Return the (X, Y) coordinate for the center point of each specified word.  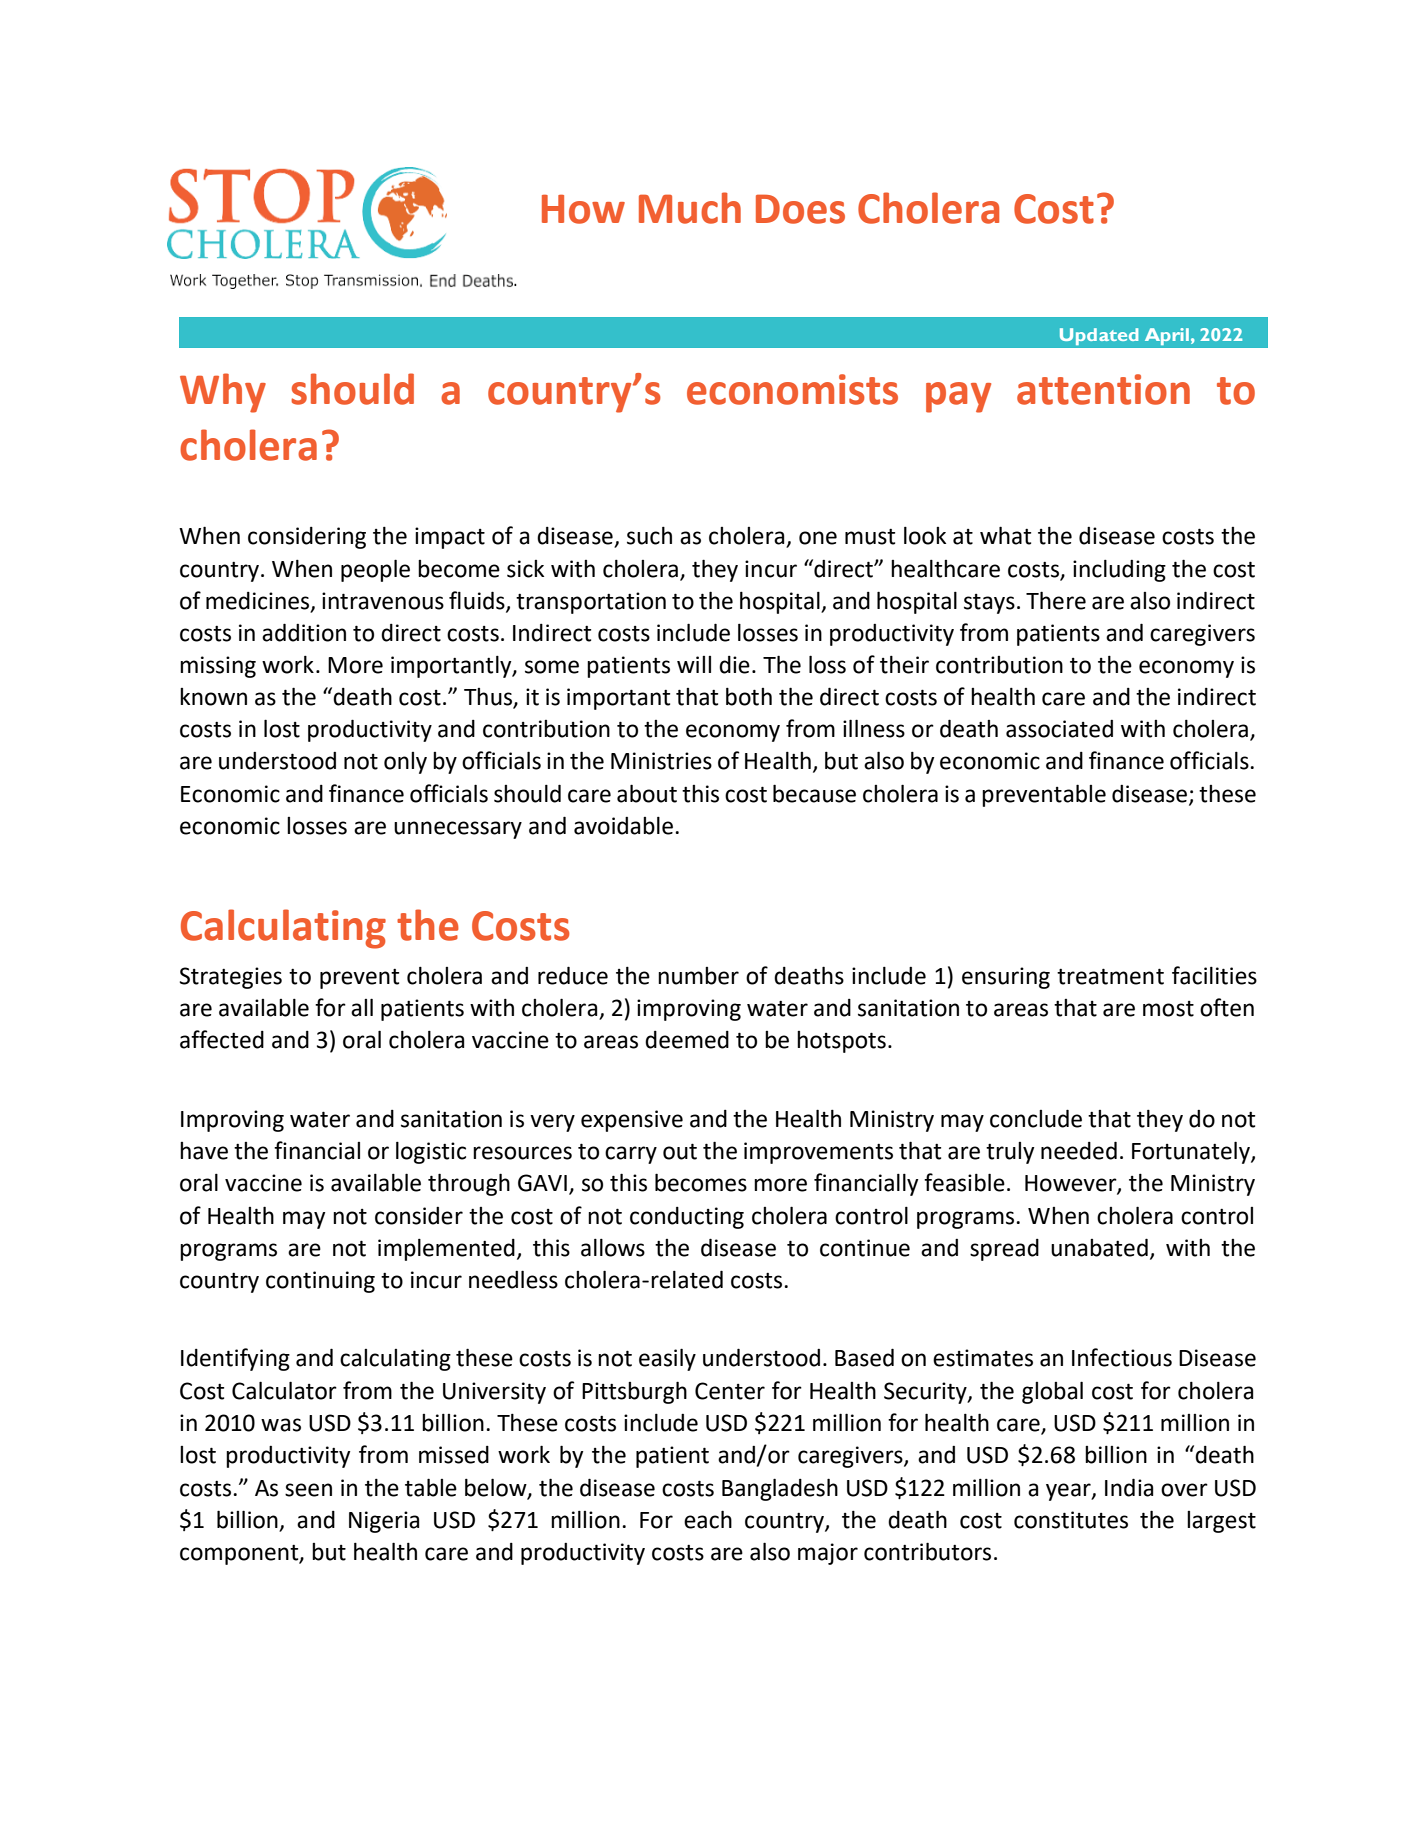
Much (690, 208)
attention (1103, 389)
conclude (1036, 1118)
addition (304, 632)
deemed (687, 1040)
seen (308, 1490)
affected (222, 1039)
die (734, 665)
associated (1059, 729)
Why (223, 393)
